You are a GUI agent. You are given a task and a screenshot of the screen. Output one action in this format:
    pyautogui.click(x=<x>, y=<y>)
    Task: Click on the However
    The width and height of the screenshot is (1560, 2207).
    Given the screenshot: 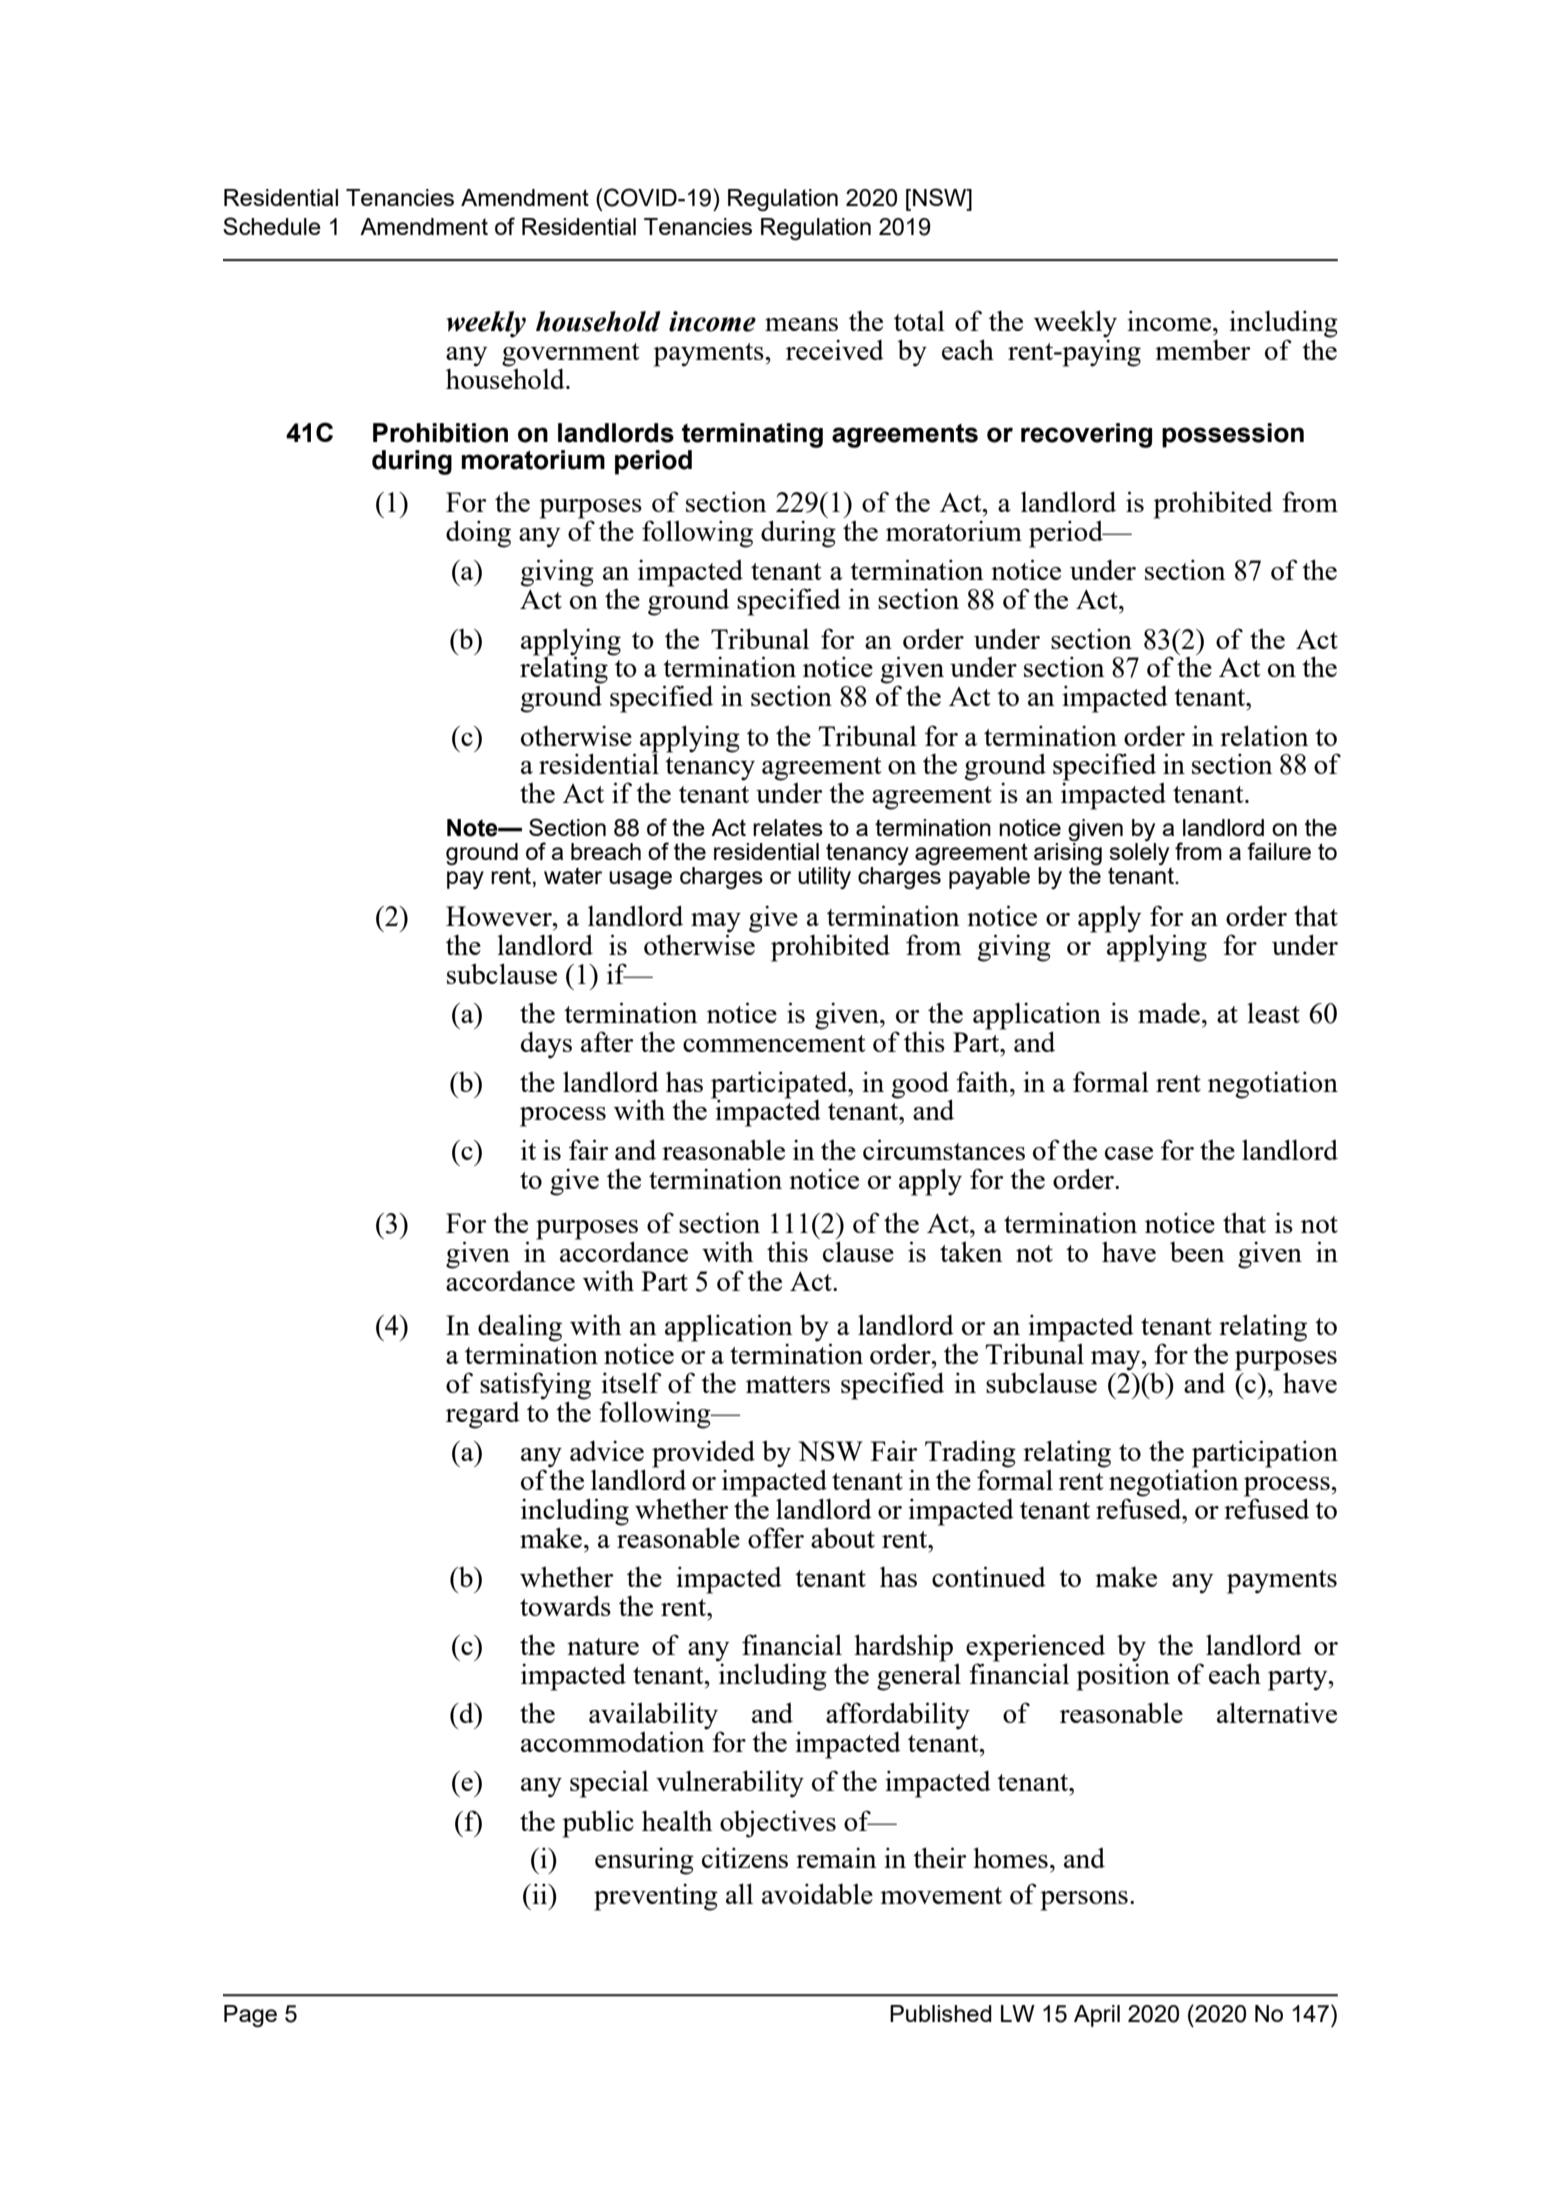 What is the action you would take?
    pyautogui.click(x=500, y=916)
